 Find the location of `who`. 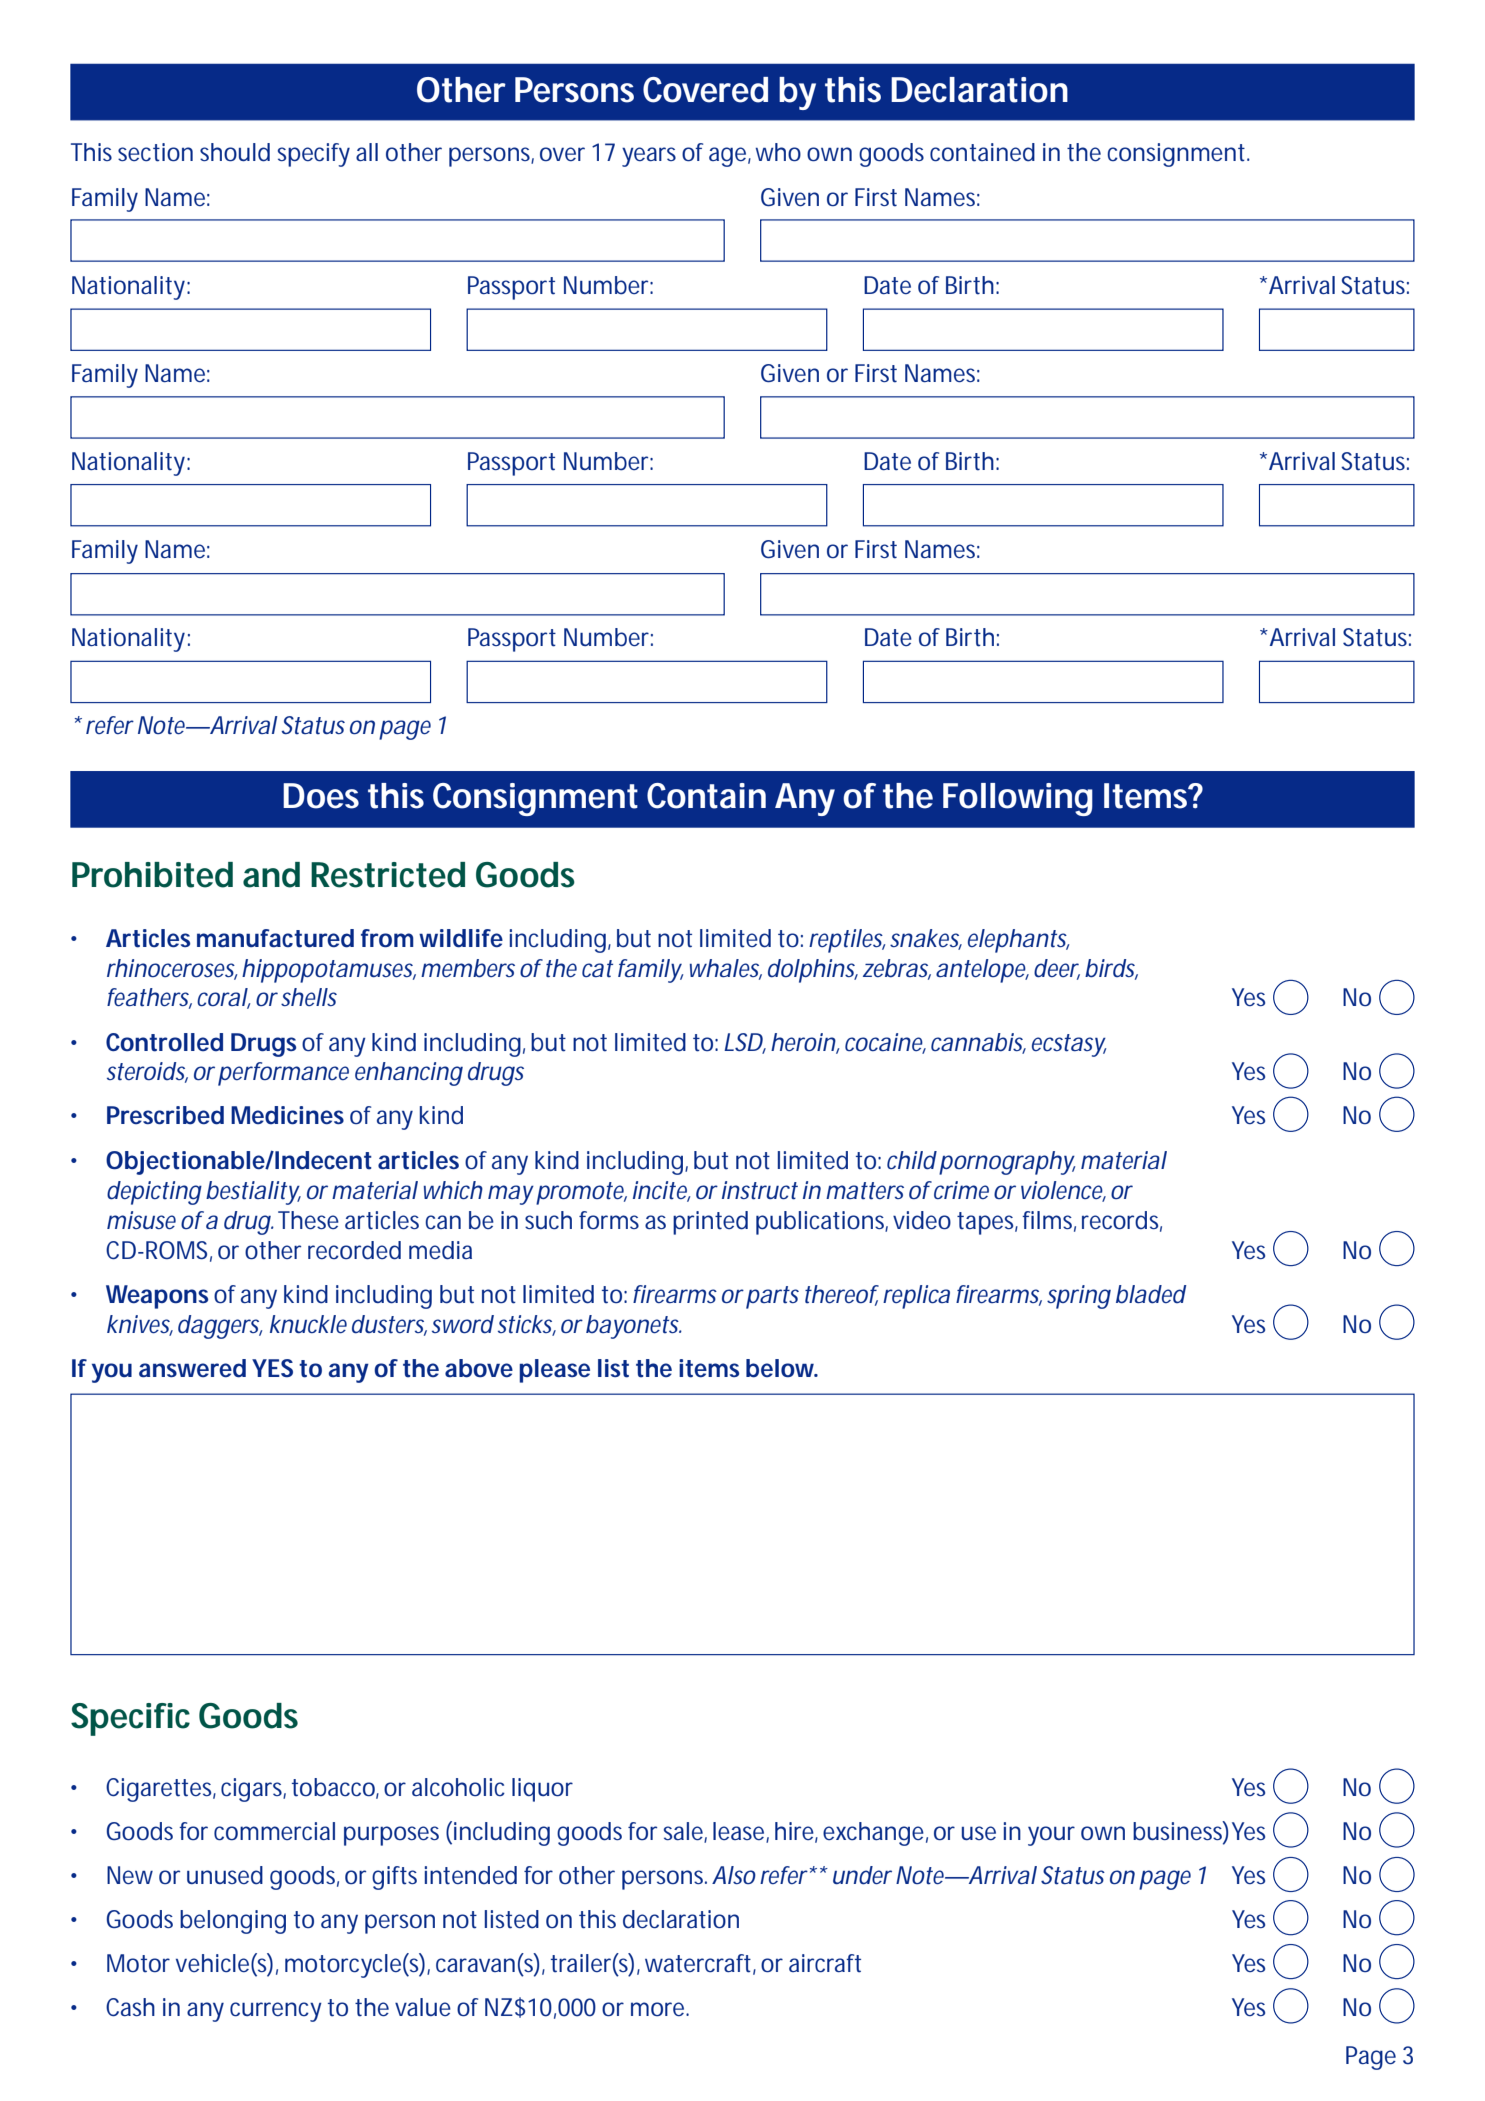

who is located at coordinates (778, 152).
